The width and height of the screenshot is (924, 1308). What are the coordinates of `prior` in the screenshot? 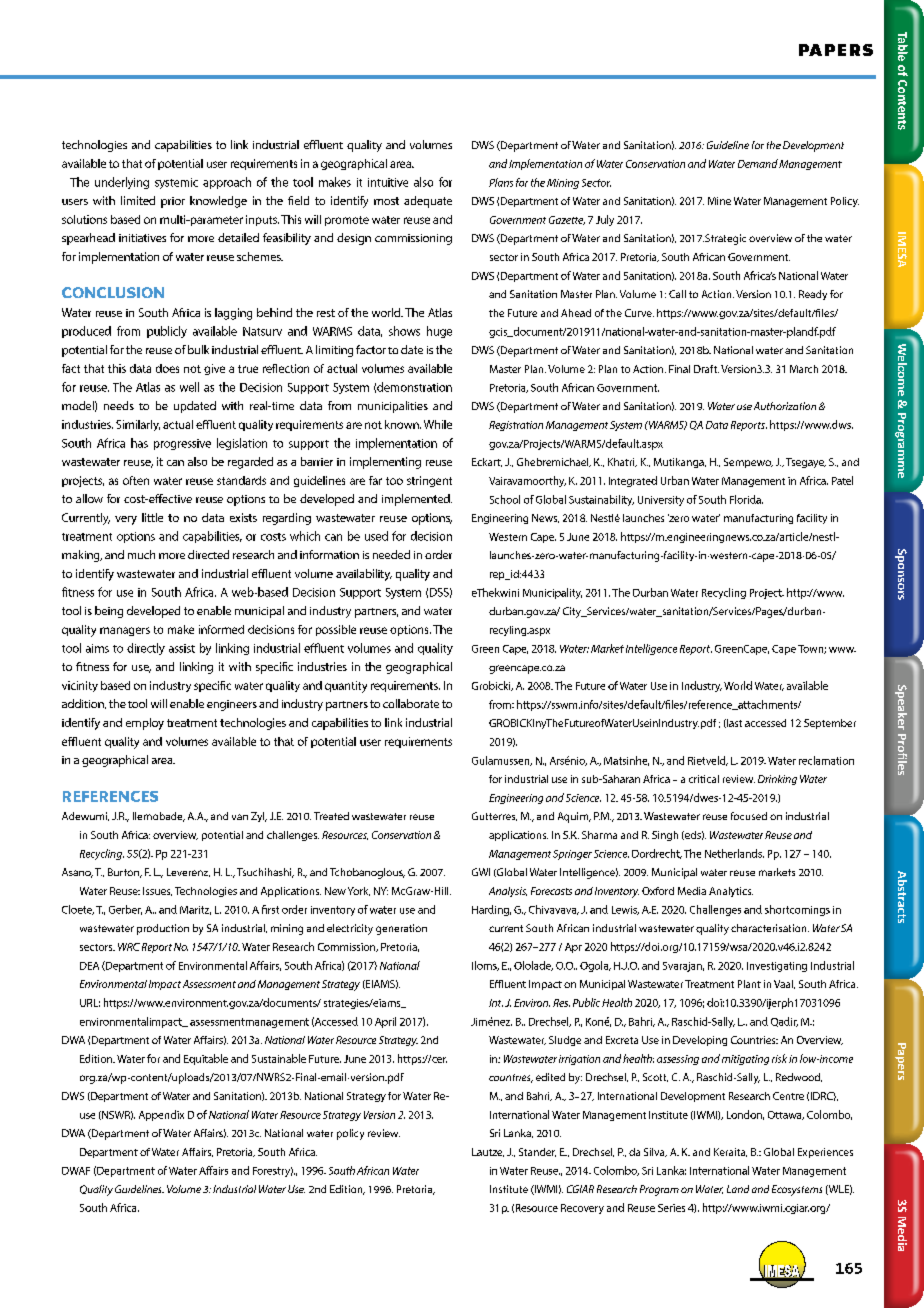 It's located at (173, 202).
